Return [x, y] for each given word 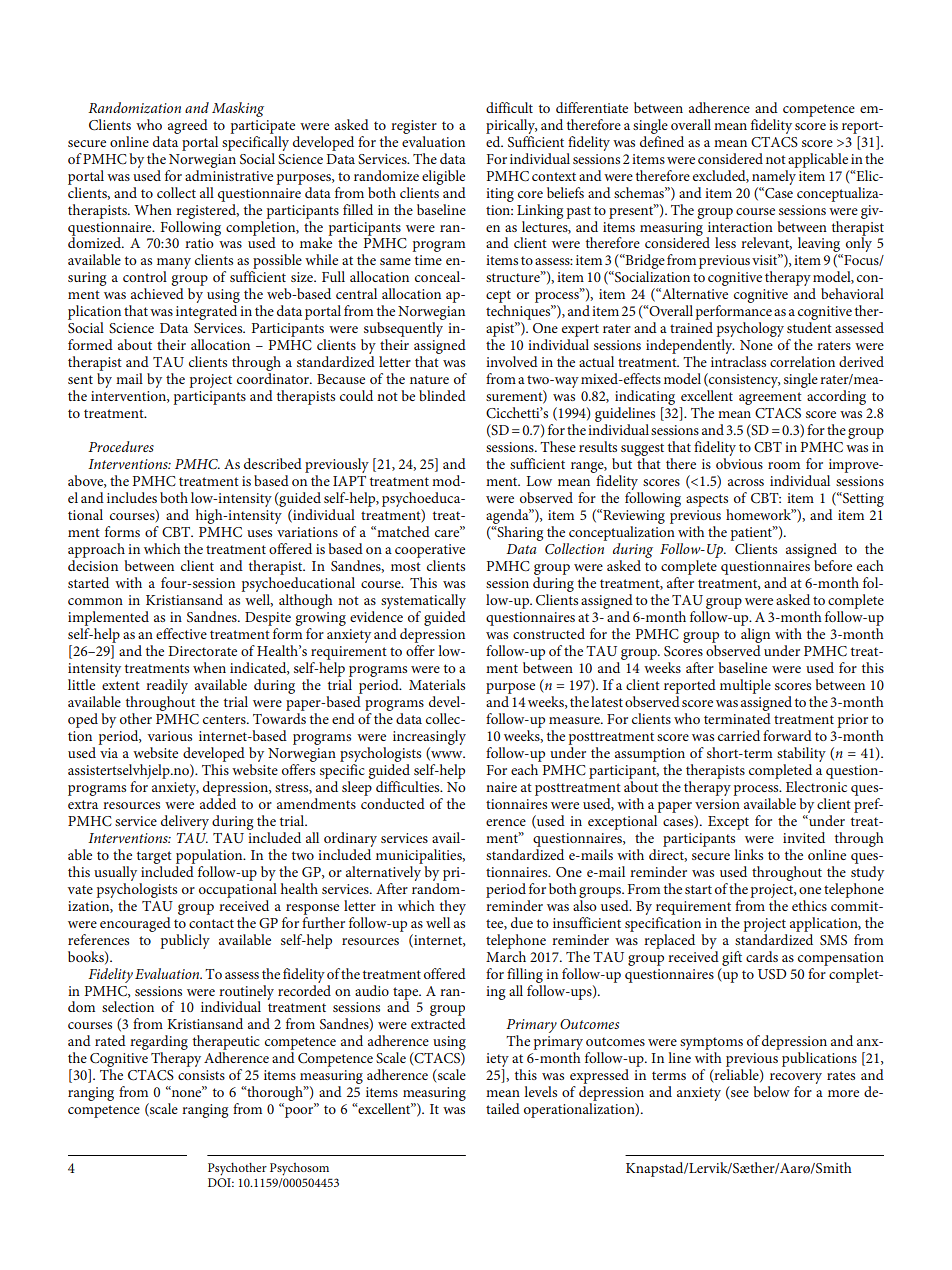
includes [132, 497]
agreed [188, 126]
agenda [508, 518]
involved [512, 361]
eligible [443, 177]
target [154, 857]
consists [201, 1075]
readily [167, 686]
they [453, 907]
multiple [745, 686]
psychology [750, 331]
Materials [437, 684]
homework [760, 514]
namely [775, 176]
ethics [809, 905]
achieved [157, 293]
